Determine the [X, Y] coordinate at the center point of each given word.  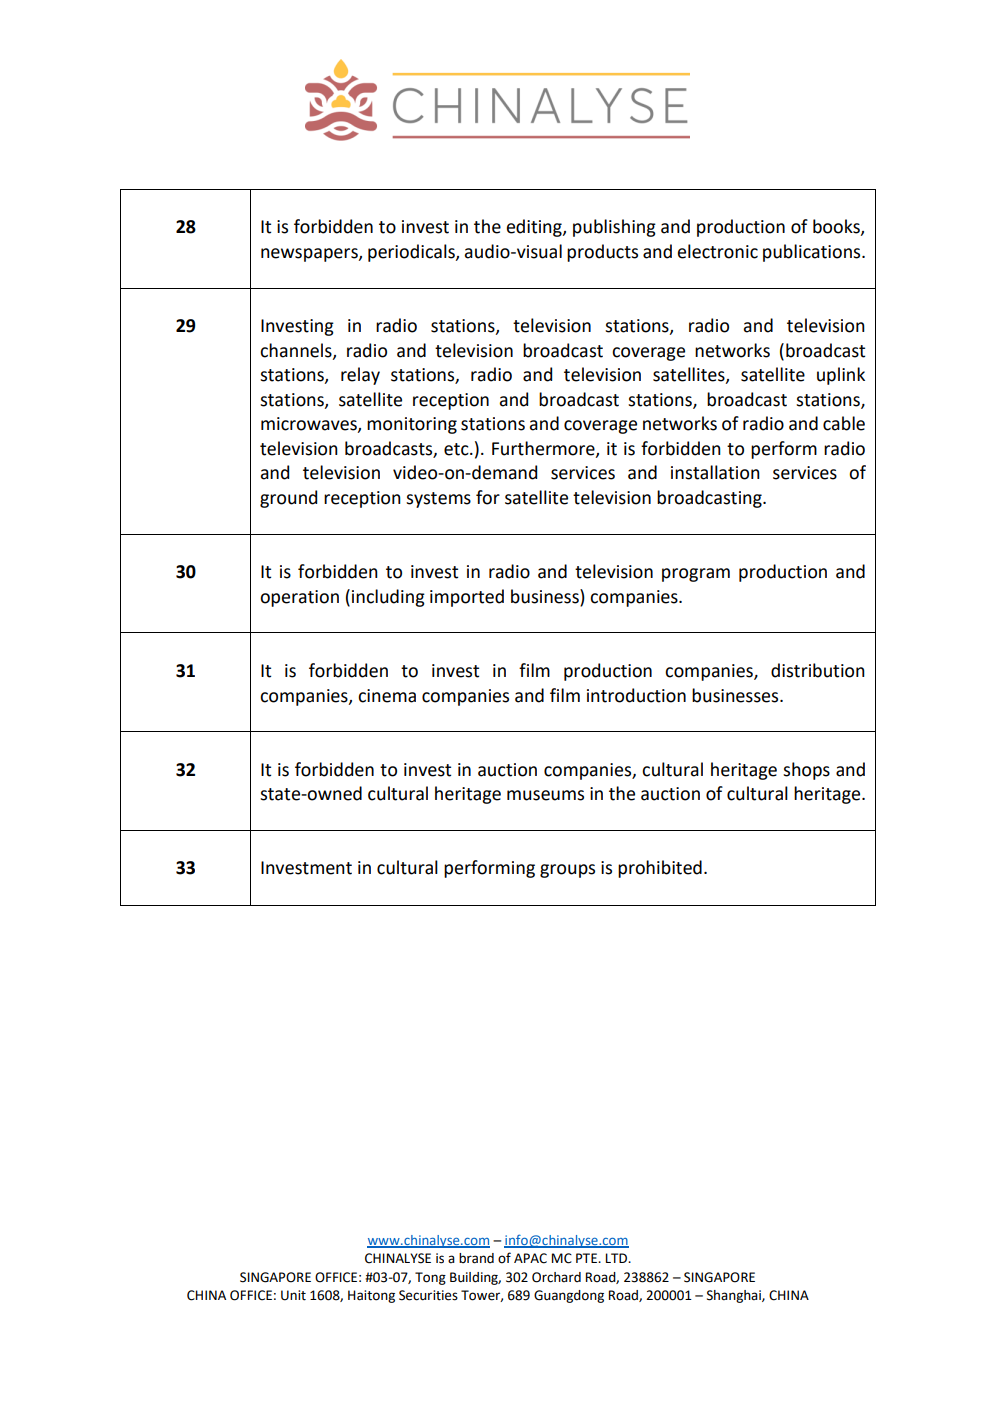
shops [806, 771]
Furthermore [544, 449]
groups [567, 871]
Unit [293, 1295]
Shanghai [735, 1296]
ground [288, 499]
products [602, 253]
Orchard [556, 1277]
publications [813, 253]
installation [715, 472]
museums [545, 795]
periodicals [412, 253]
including [388, 598]
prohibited [660, 869]
